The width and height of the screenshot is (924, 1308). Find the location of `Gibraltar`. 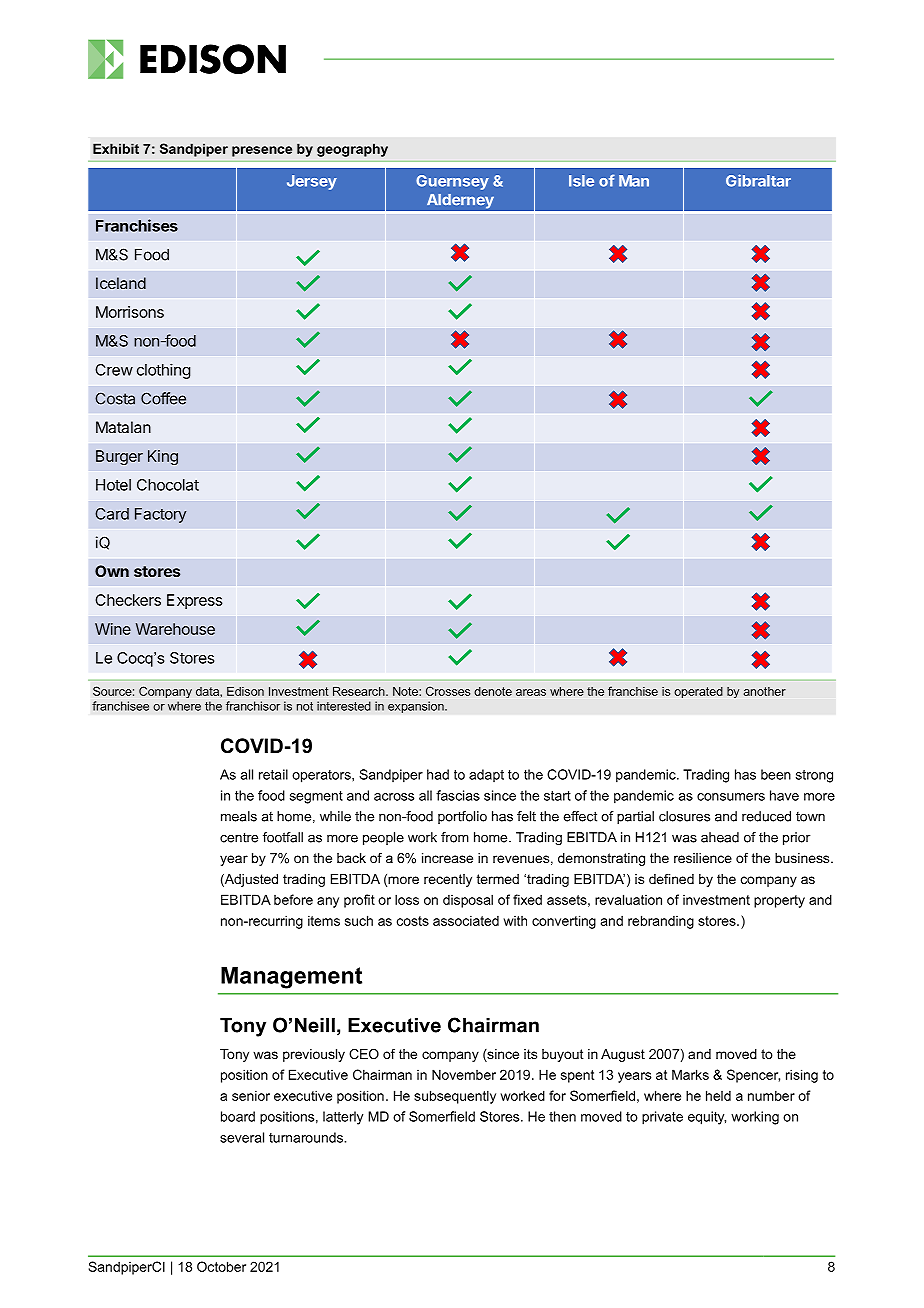

Gibraltar is located at coordinates (758, 180).
